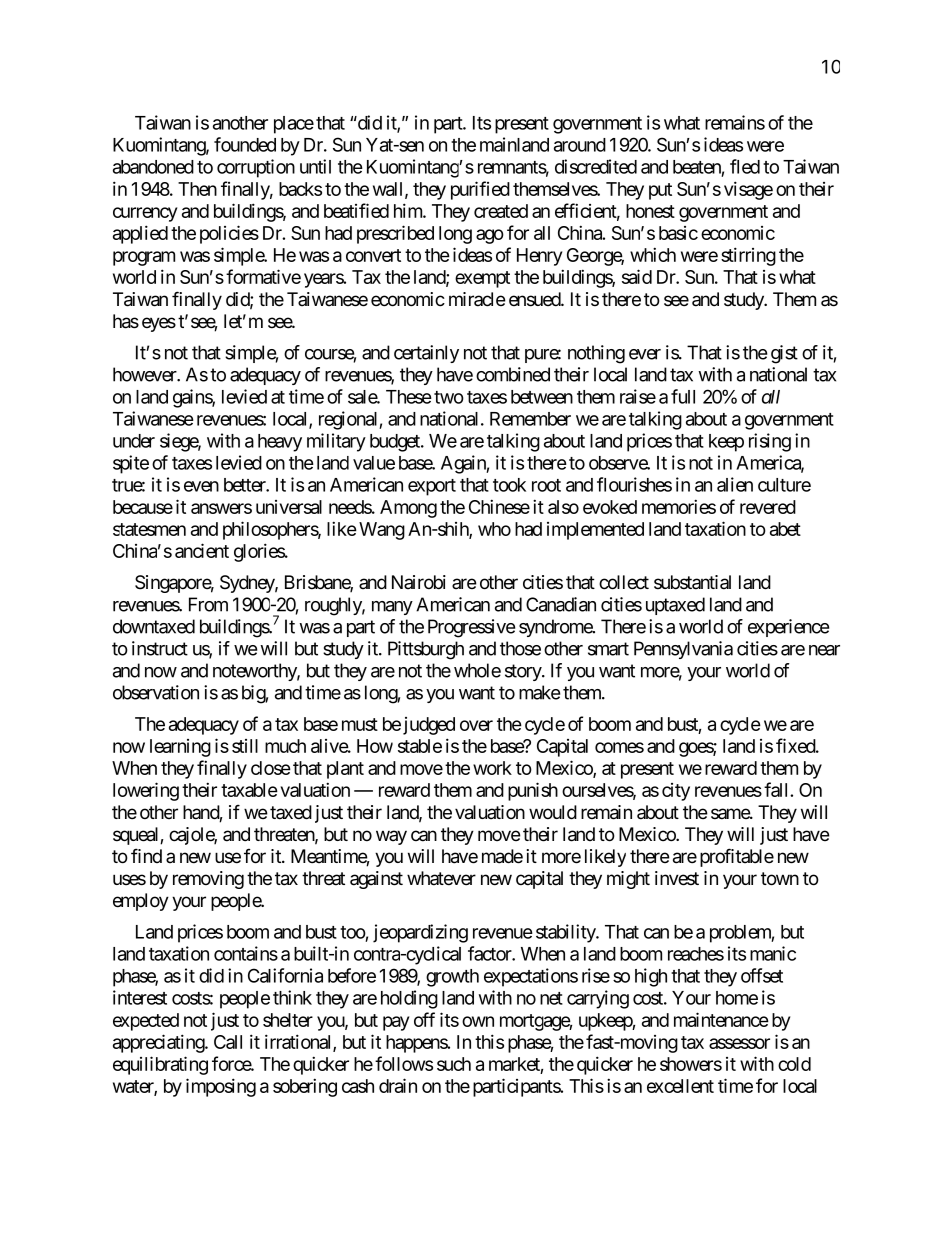 This page has height=1233, width=952. Describe the element at coordinates (249, 790) in the page. I see `taxable` at that location.
